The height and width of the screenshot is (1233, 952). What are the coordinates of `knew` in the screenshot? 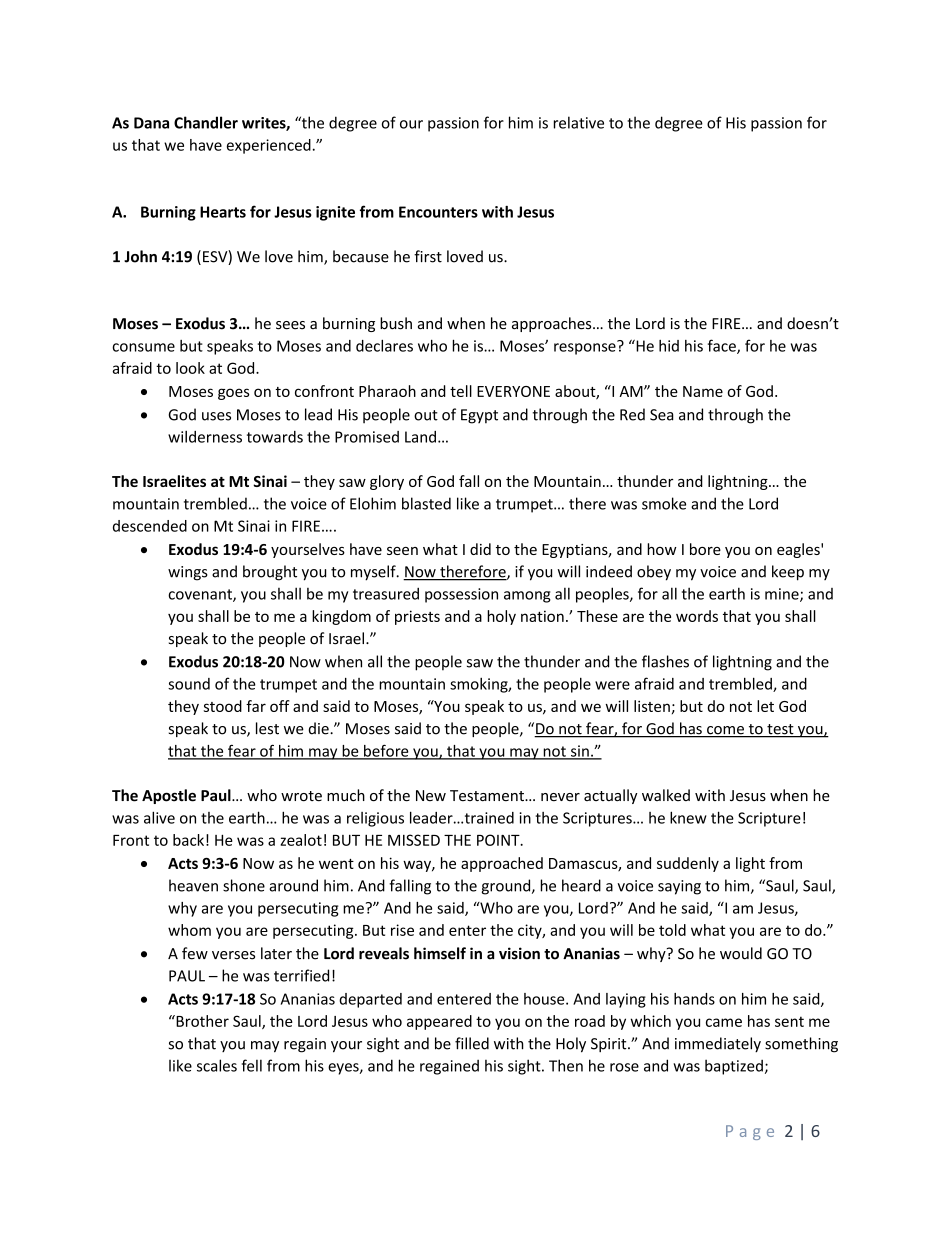 It's located at (688, 817).
